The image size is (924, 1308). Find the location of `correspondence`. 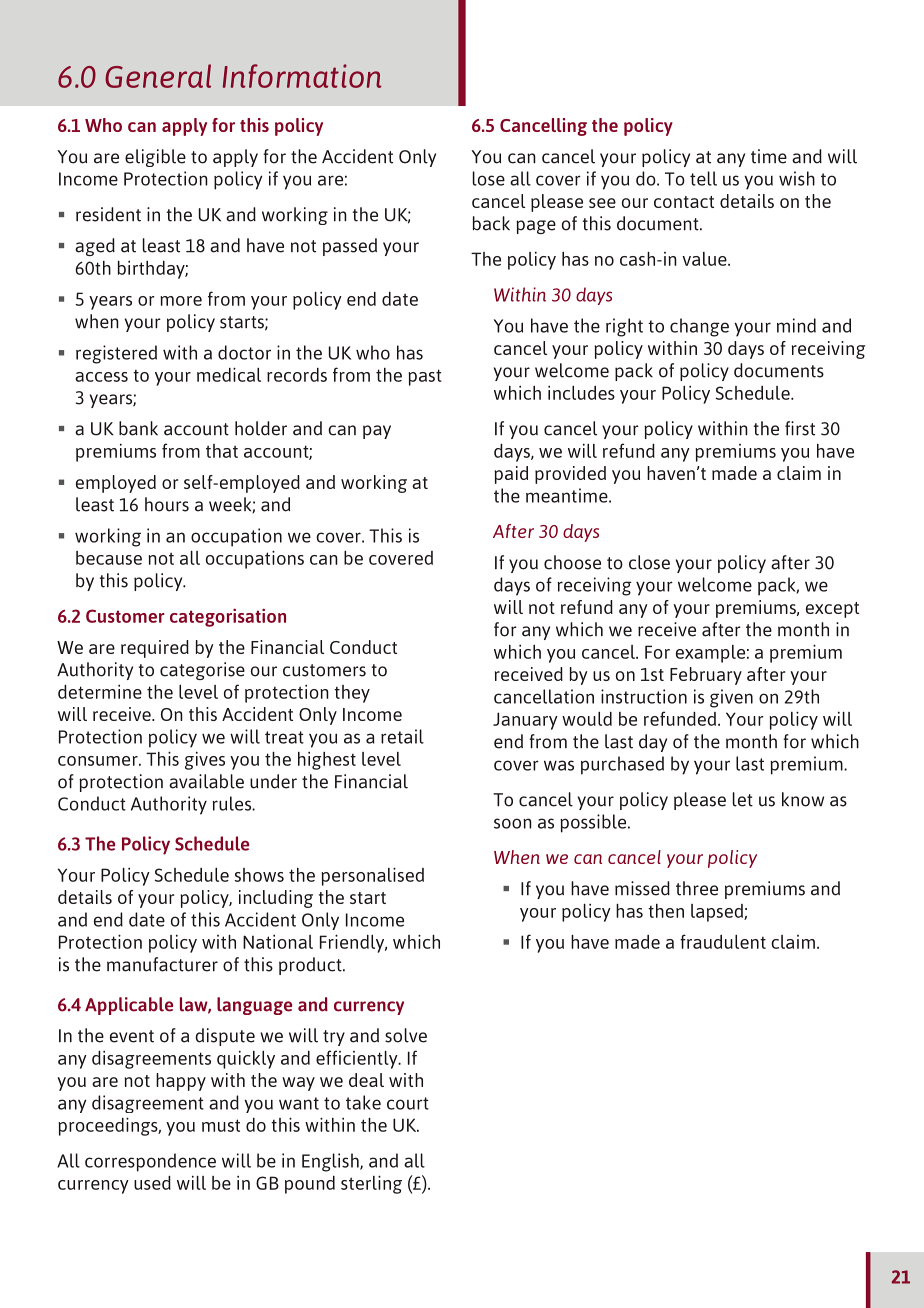

correspondence is located at coordinates (150, 1162).
